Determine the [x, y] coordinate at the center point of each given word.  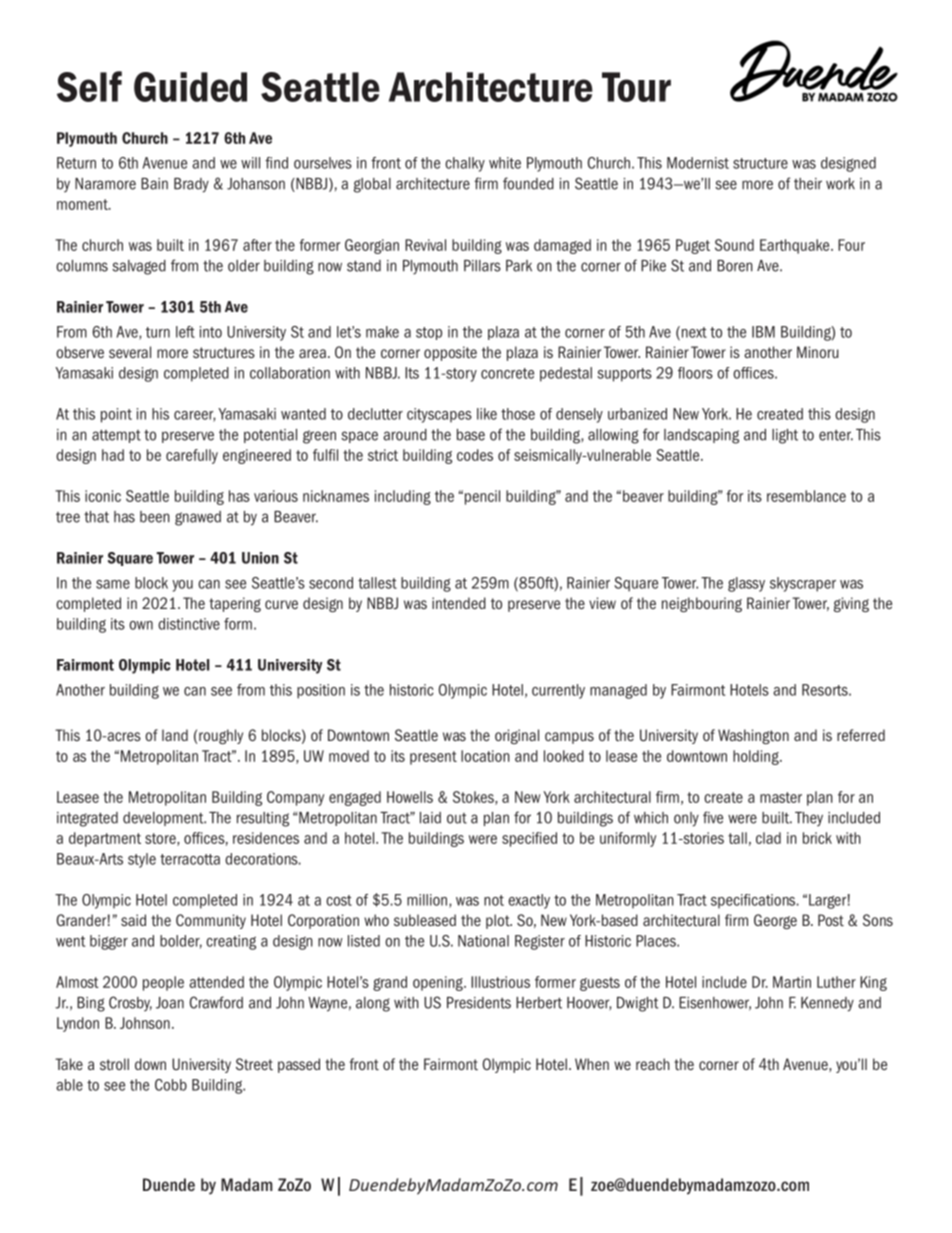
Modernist [698, 163]
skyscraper [803, 584]
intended [459, 603]
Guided [190, 87]
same [113, 584]
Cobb [171, 1085]
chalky [465, 164]
